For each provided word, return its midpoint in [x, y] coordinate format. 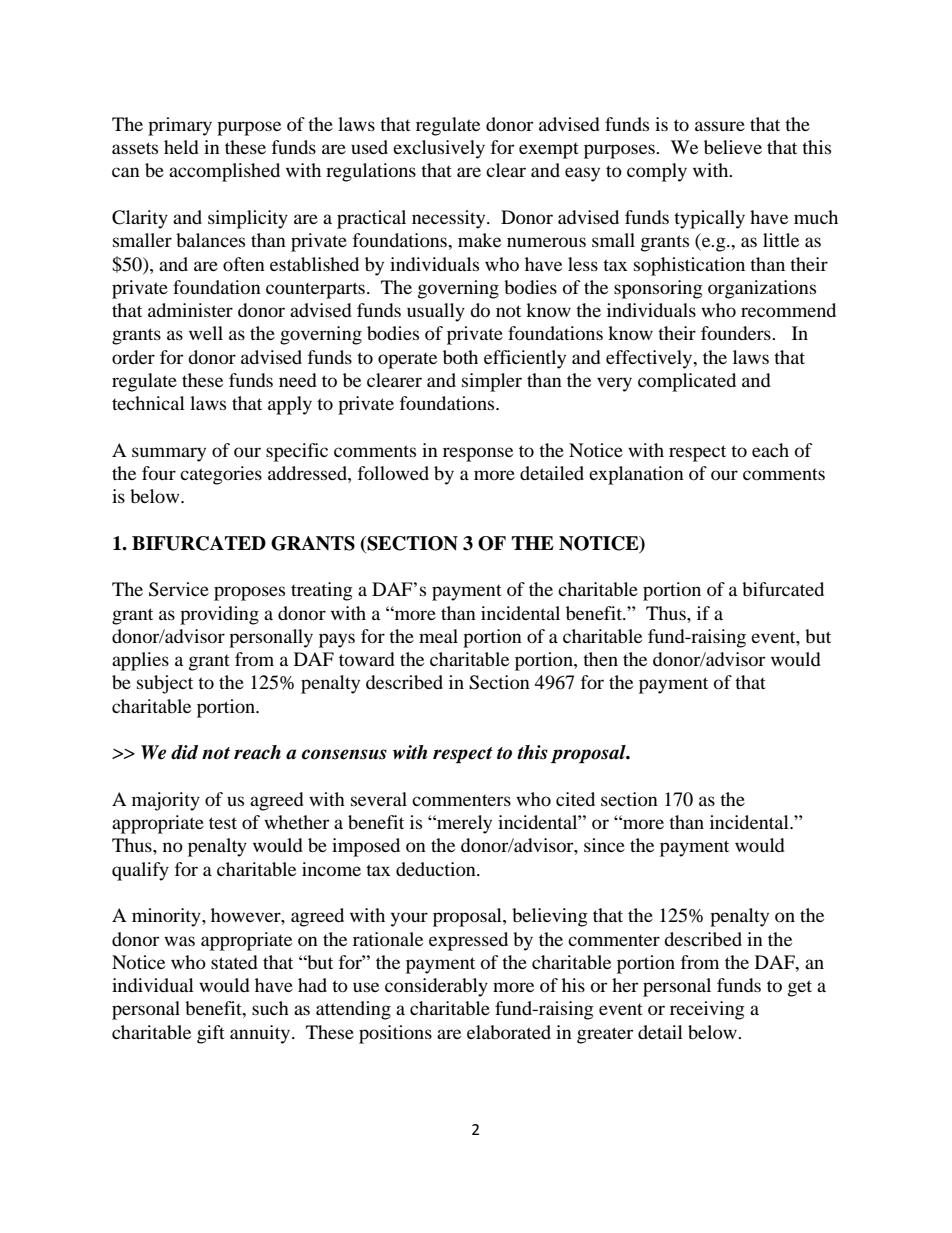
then [600, 659]
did [184, 752]
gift [211, 1034]
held [181, 147]
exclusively [439, 149]
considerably [436, 987]
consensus [344, 754]
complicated [687, 382]
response [478, 454]
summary [169, 454]
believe [733, 147]
